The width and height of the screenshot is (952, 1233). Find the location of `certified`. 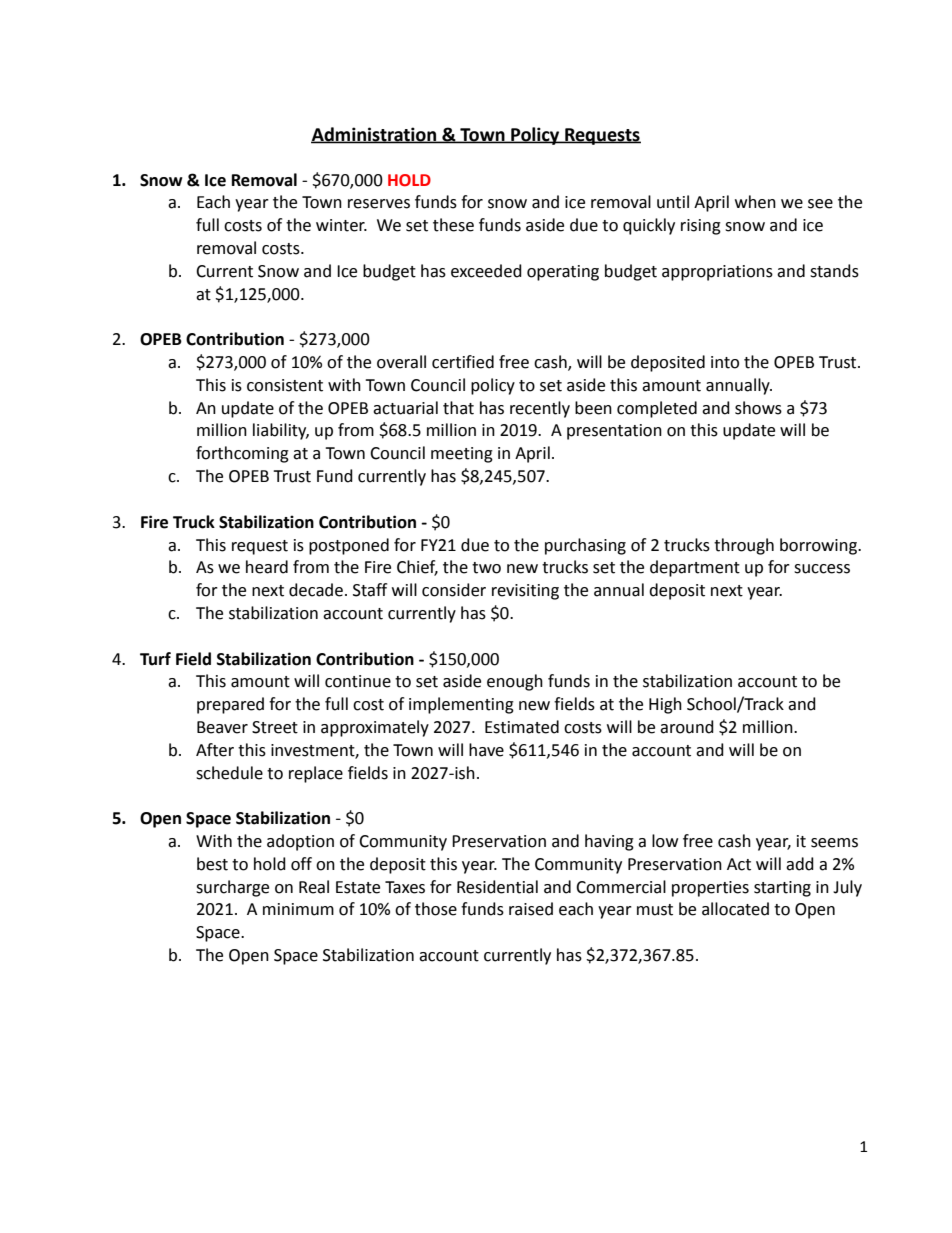

certified is located at coordinates (463, 362).
